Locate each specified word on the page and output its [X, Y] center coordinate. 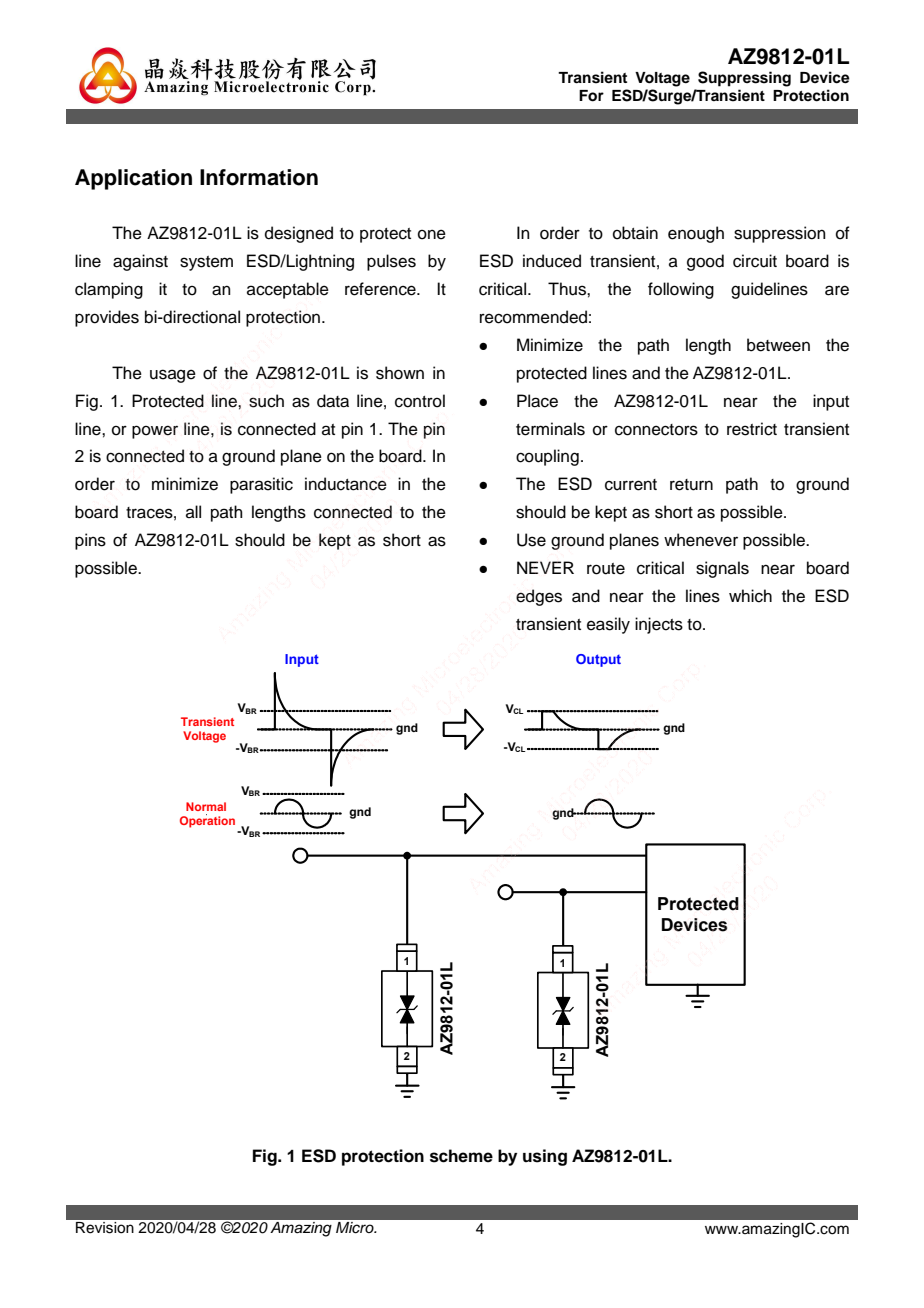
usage [173, 376]
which [750, 596]
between [778, 345]
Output [598, 660]
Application [133, 179]
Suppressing [744, 79]
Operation [207, 821]
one [432, 234]
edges [539, 597]
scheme [461, 1156]
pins [90, 541]
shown [400, 373]
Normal [206, 806]
